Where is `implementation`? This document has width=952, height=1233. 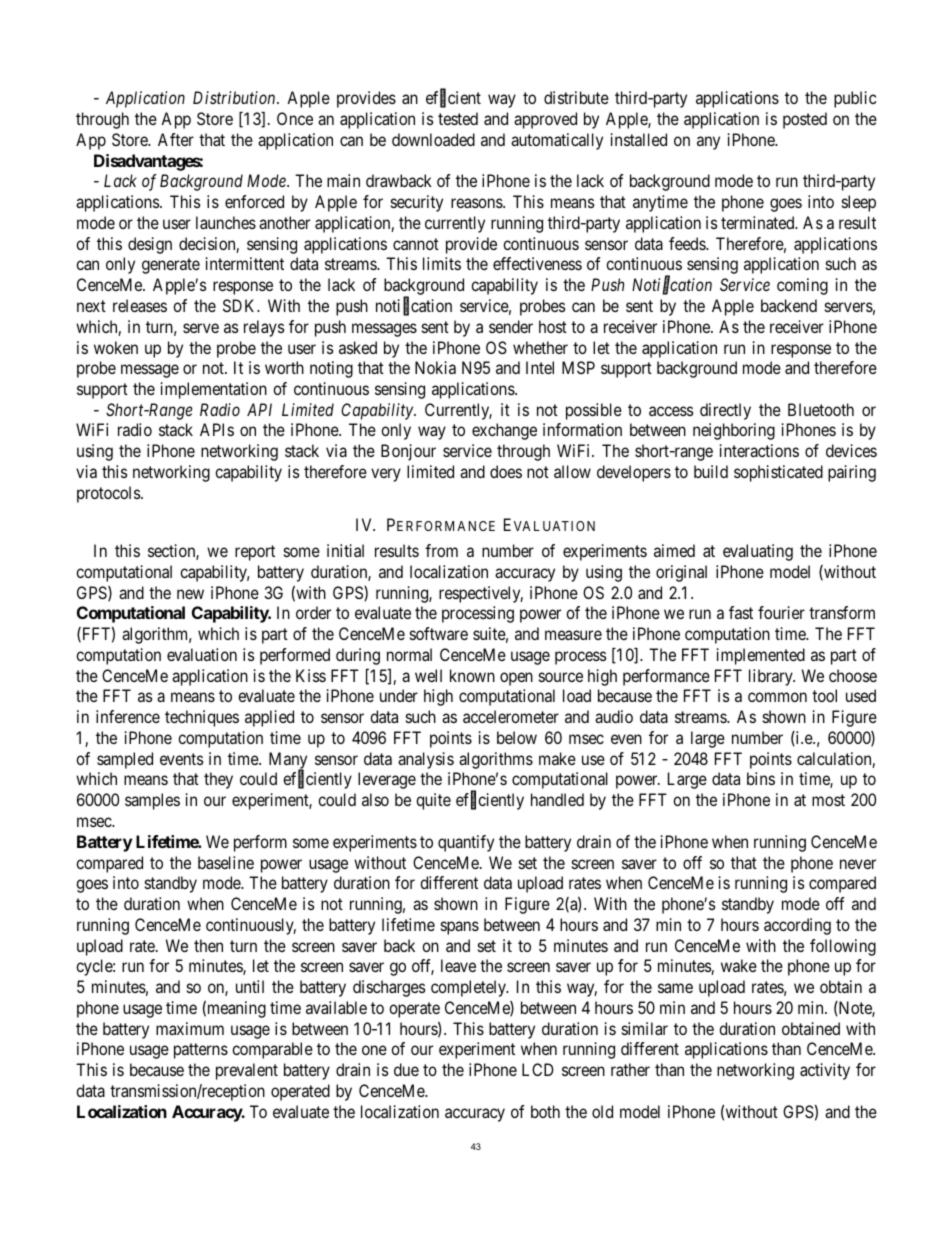 implementation is located at coordinates (214, 390).
